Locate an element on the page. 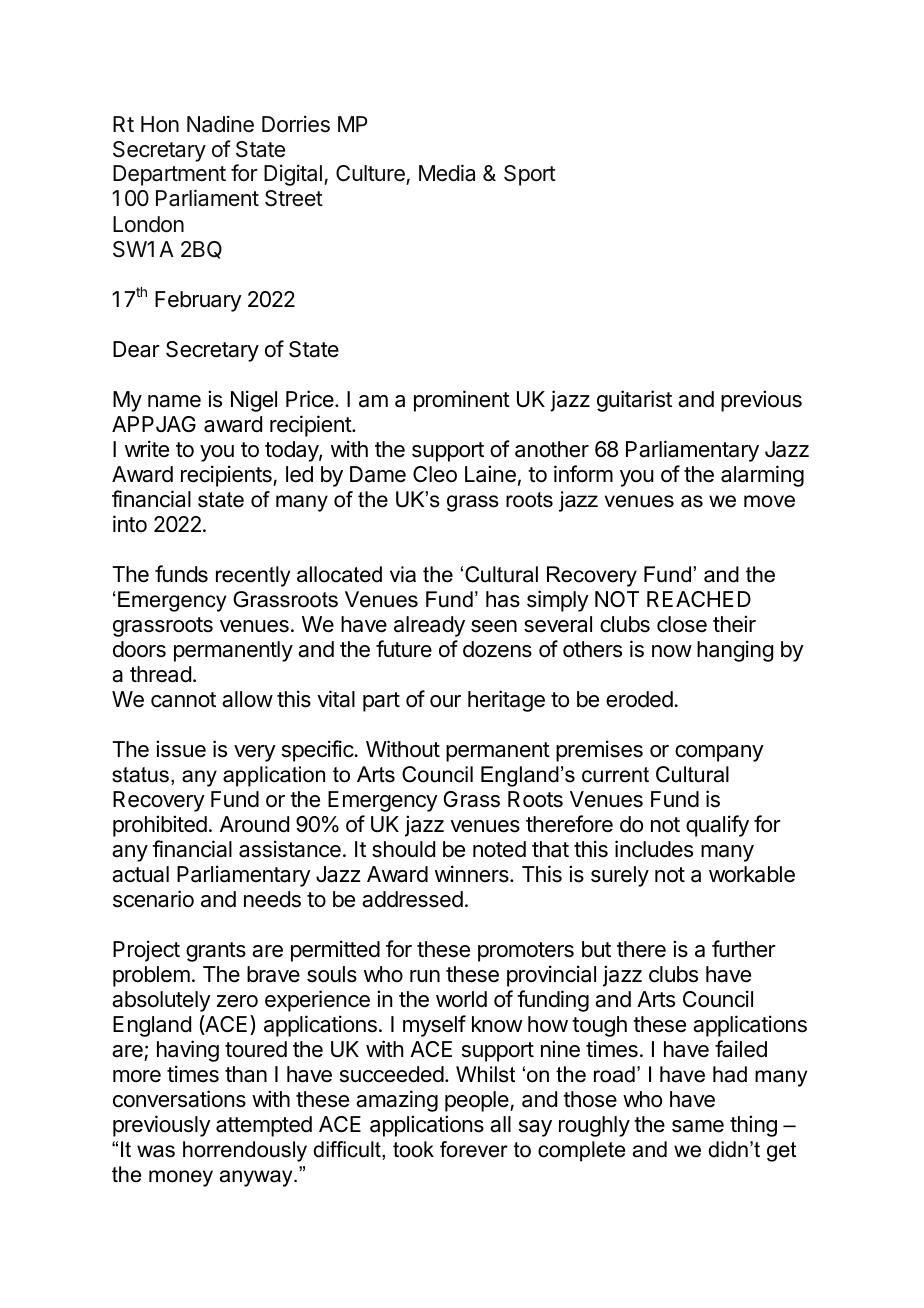 The height and width of the page is (1308, 924). Media is located at coordinates (447, 173).
